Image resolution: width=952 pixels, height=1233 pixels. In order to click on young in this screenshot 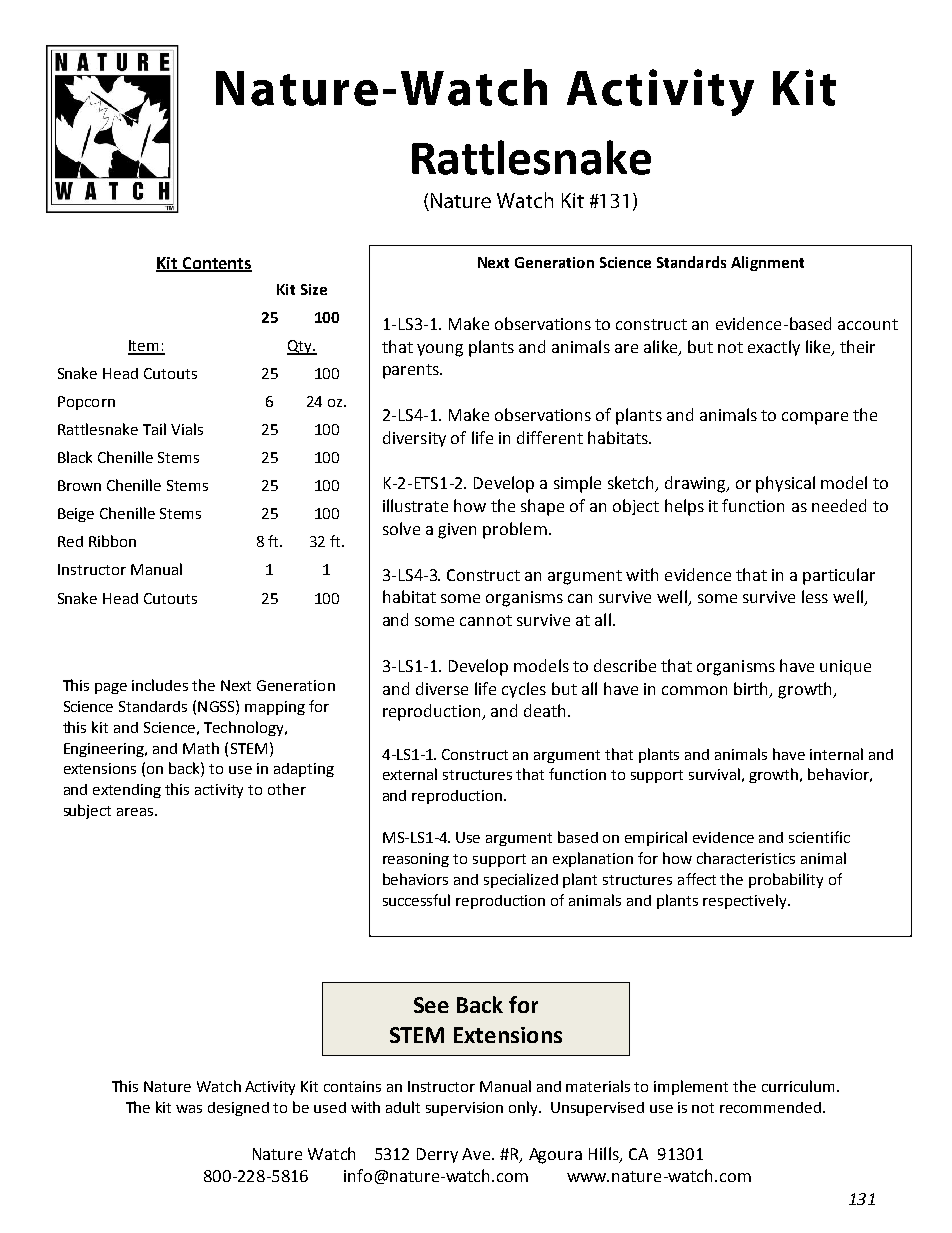, I will do `click(440, 350)`.
